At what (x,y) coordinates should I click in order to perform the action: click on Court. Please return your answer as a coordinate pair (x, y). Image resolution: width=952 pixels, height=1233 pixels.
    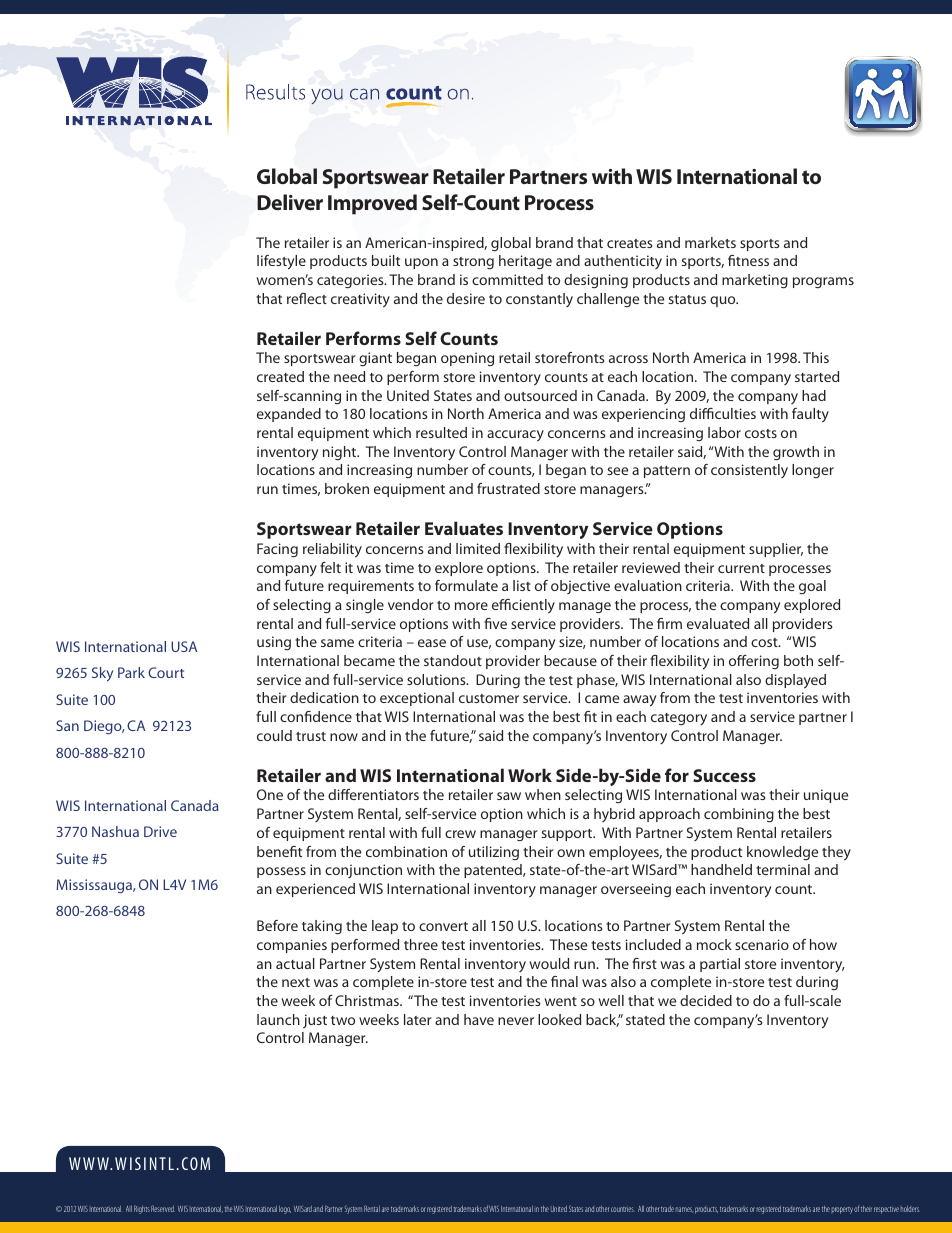
    Looking at the image, I should click on (166, 672).
